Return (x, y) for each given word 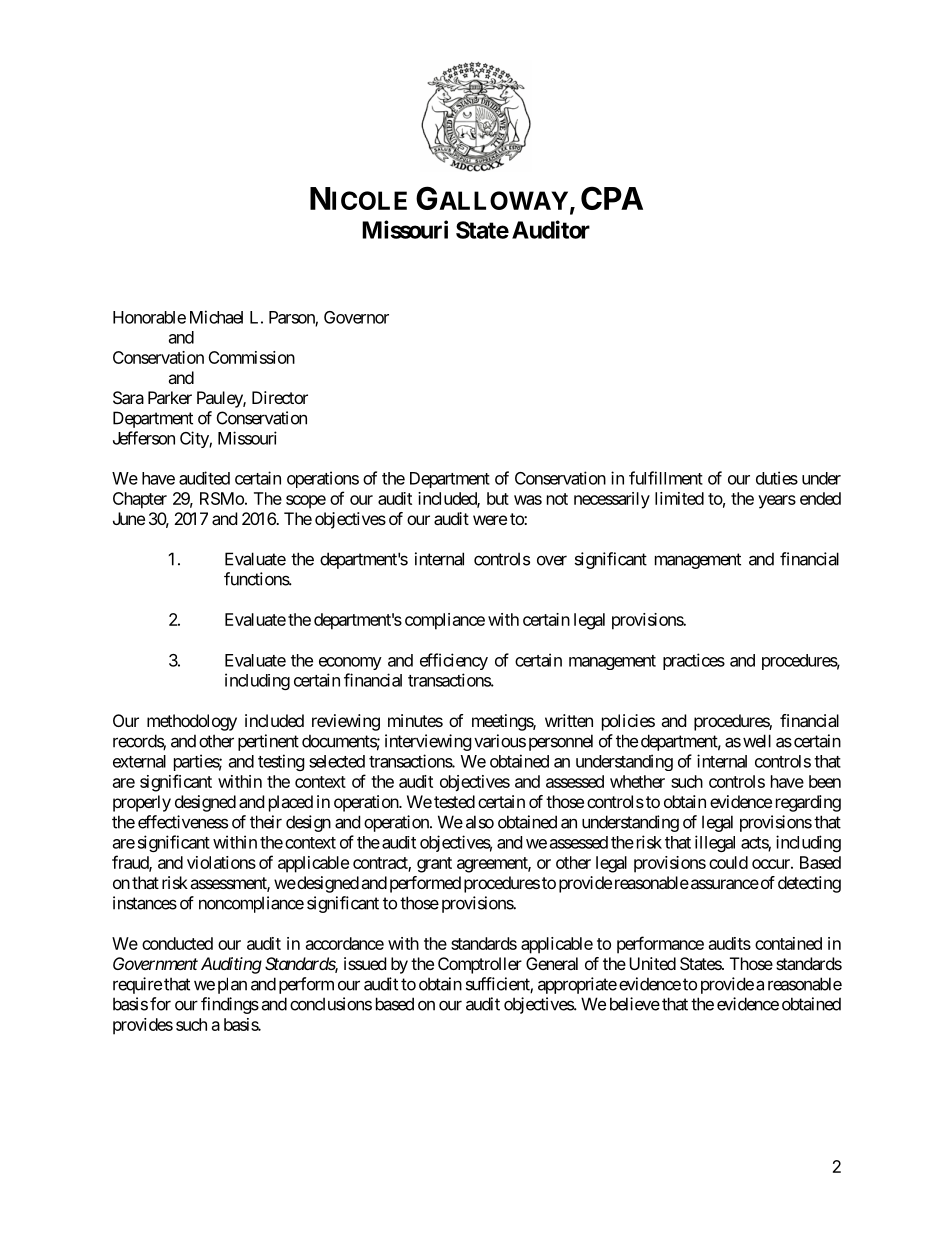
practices (694, 661)
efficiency (454, 661)
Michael (216, 317)
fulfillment (666, 478)
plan (232, 985)
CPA (612, 198)
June (129, 518)
